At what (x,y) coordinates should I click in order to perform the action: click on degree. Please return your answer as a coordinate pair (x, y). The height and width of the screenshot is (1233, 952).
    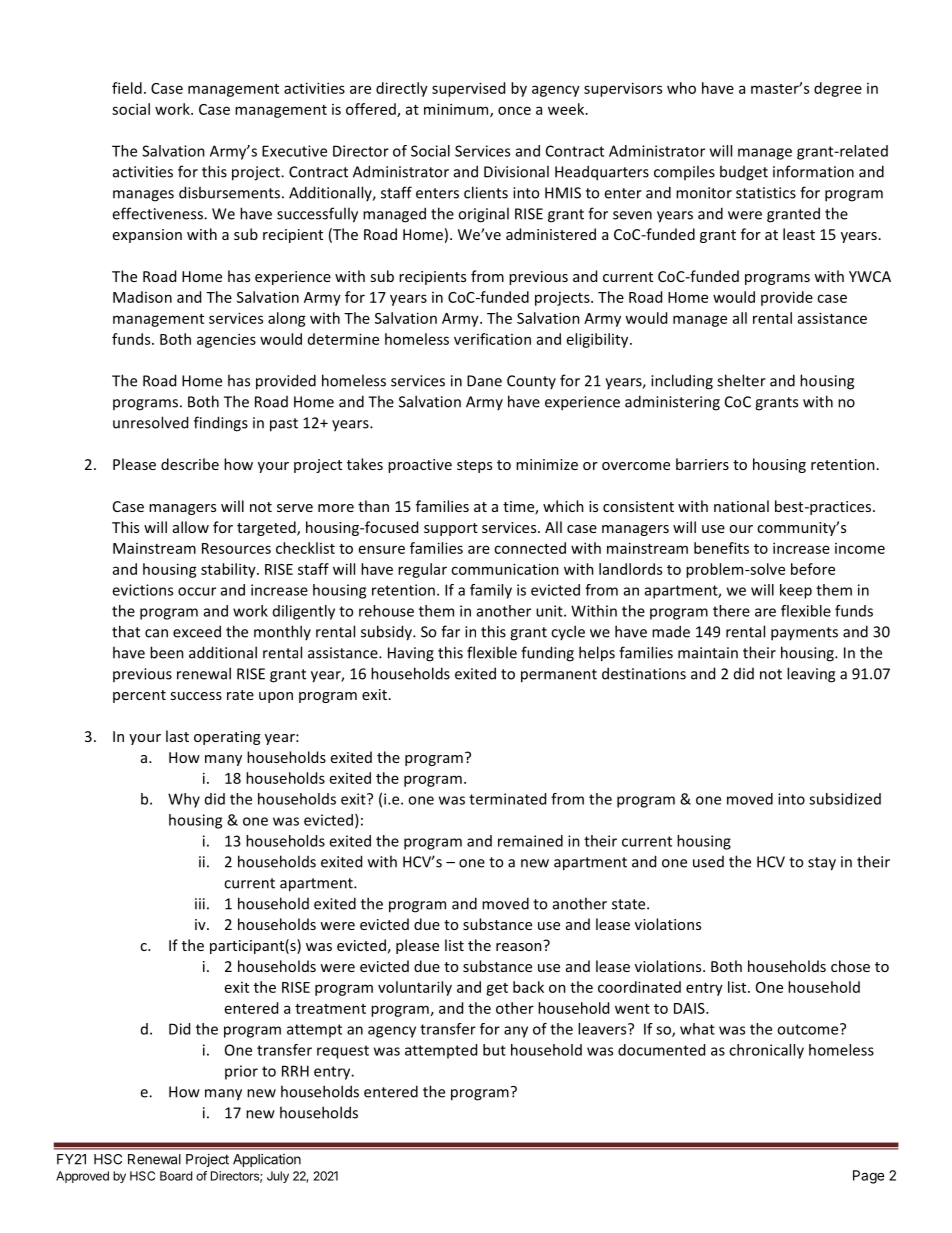
    Looking at the image, I should click on (838, 89).
